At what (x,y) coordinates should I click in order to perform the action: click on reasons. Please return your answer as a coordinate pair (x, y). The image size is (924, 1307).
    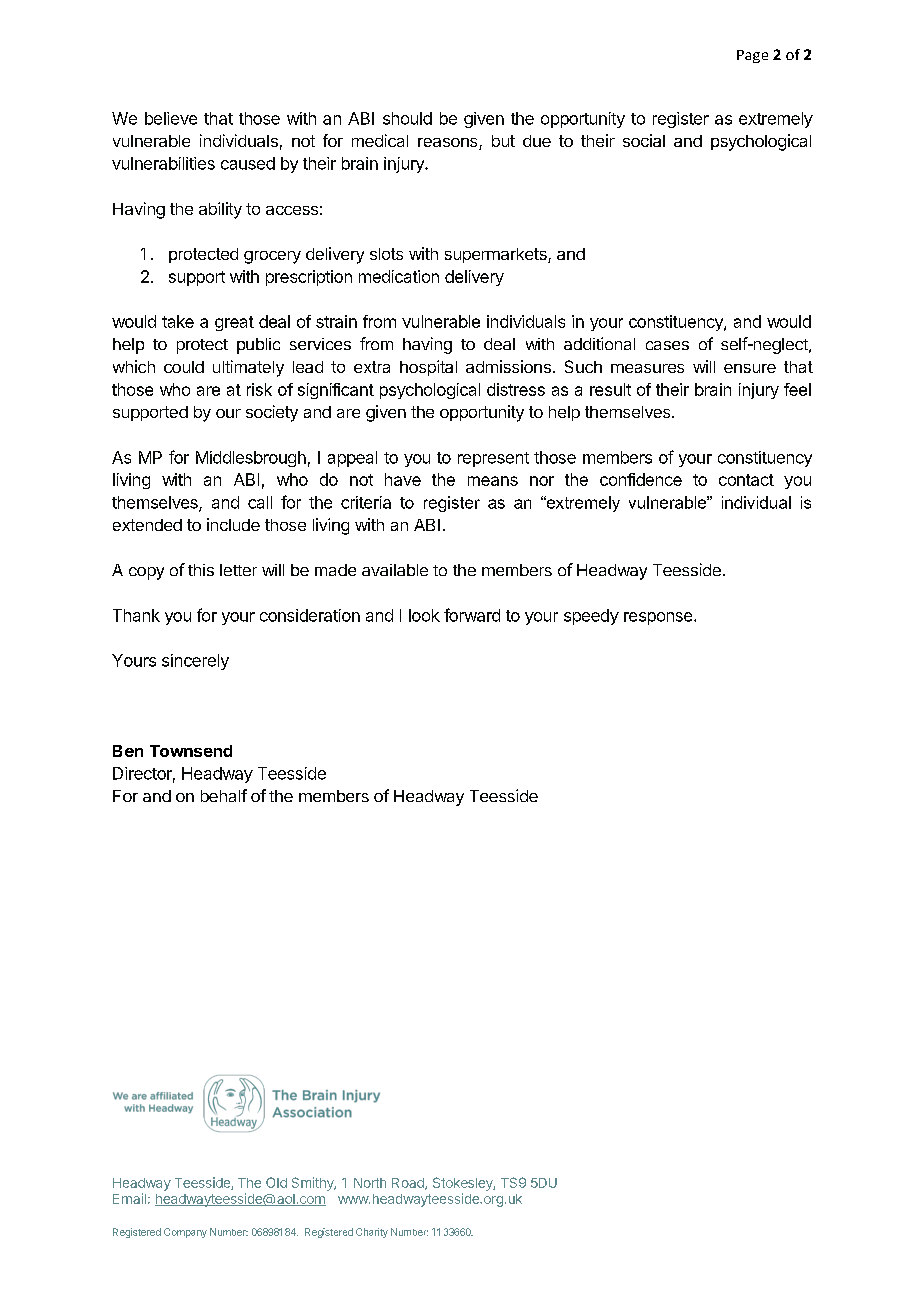
    Looking at the image, I should click on (449, 144).
